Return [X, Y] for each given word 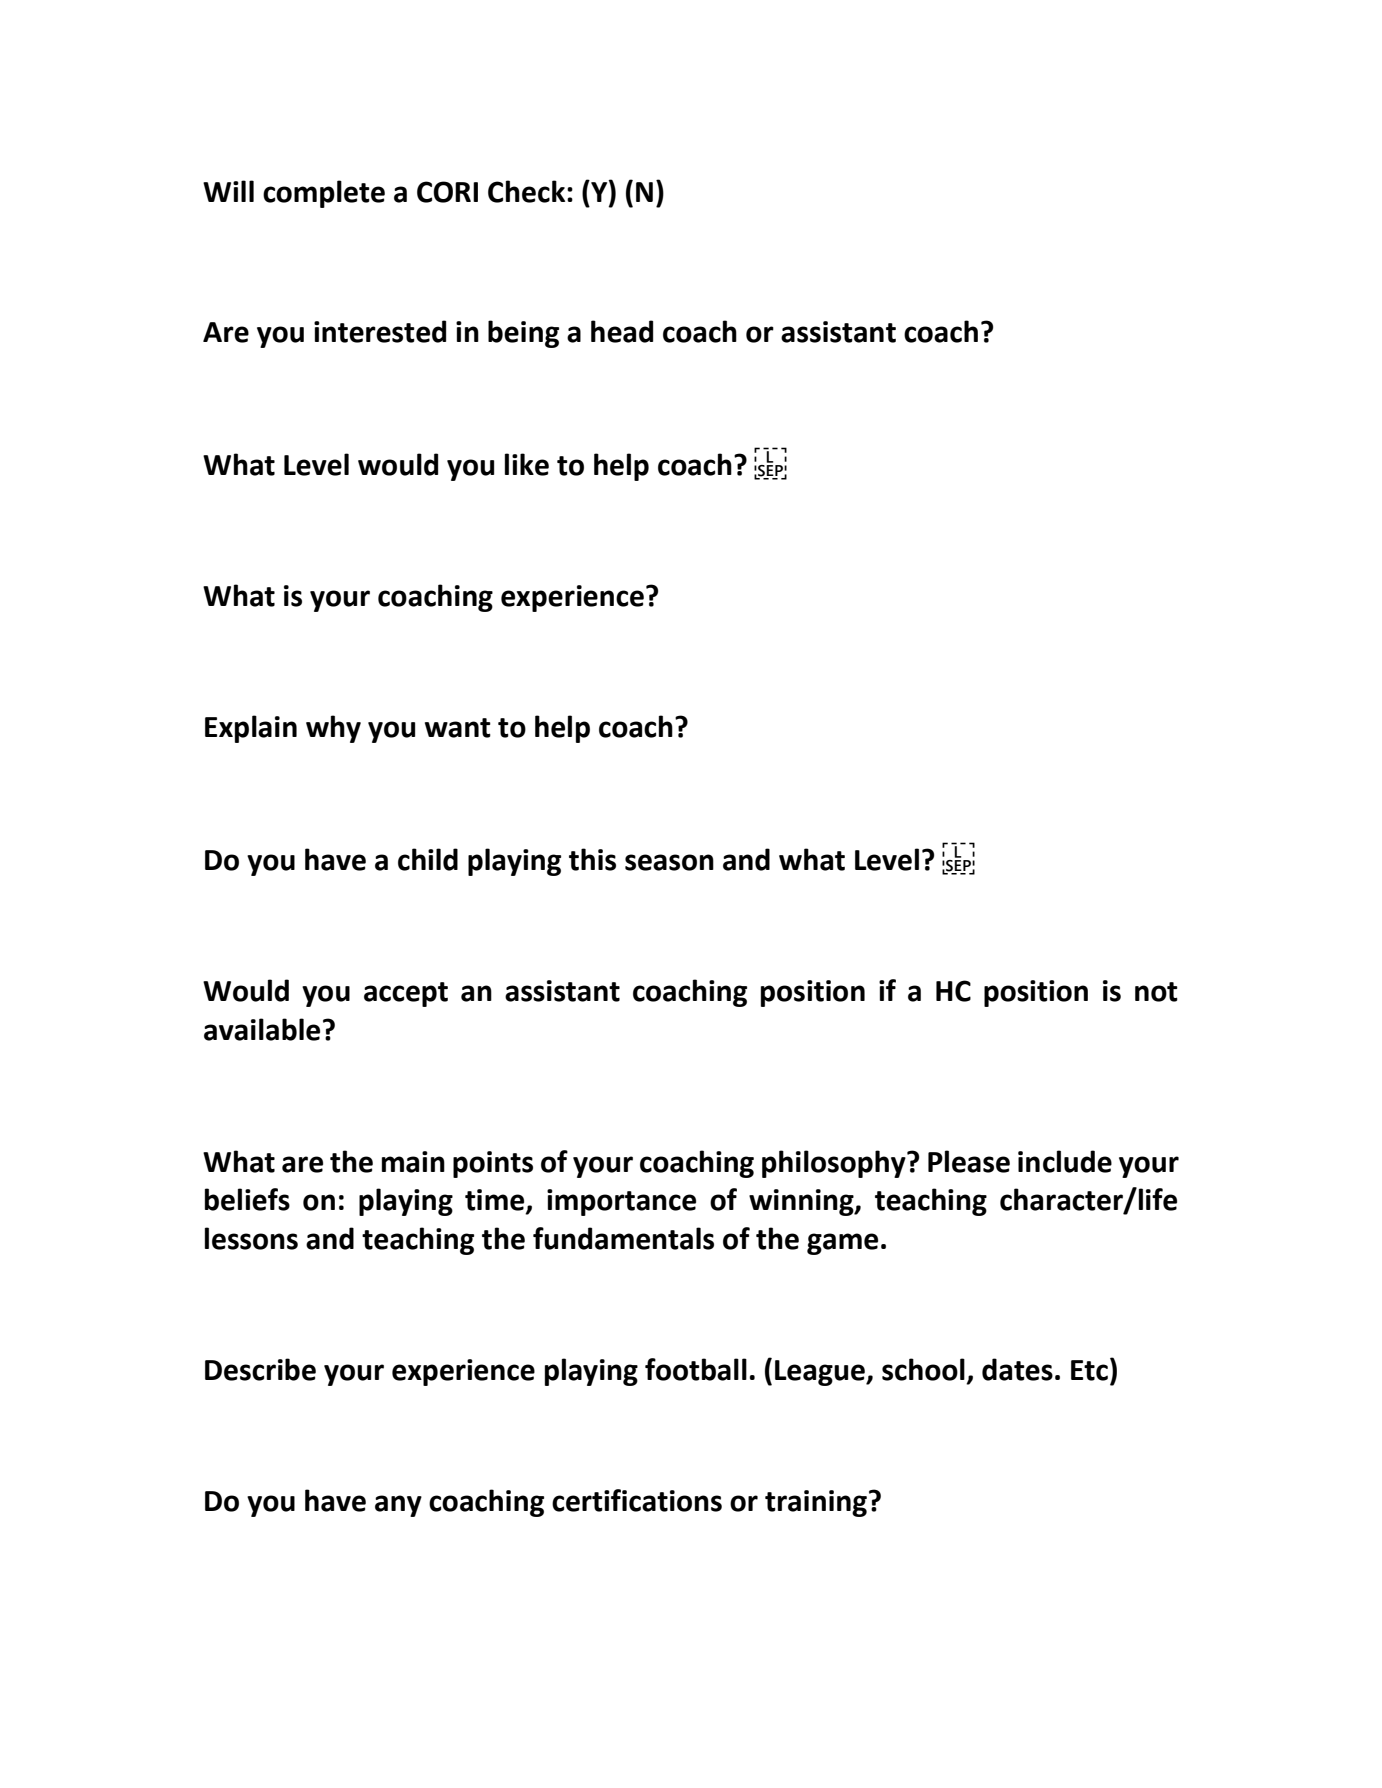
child [428, 859]
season [669, 862]
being [523, 334]
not [1156, 992]
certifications [637, 1500]
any [398, 1506]
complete [324, 194]
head [622, 331]
